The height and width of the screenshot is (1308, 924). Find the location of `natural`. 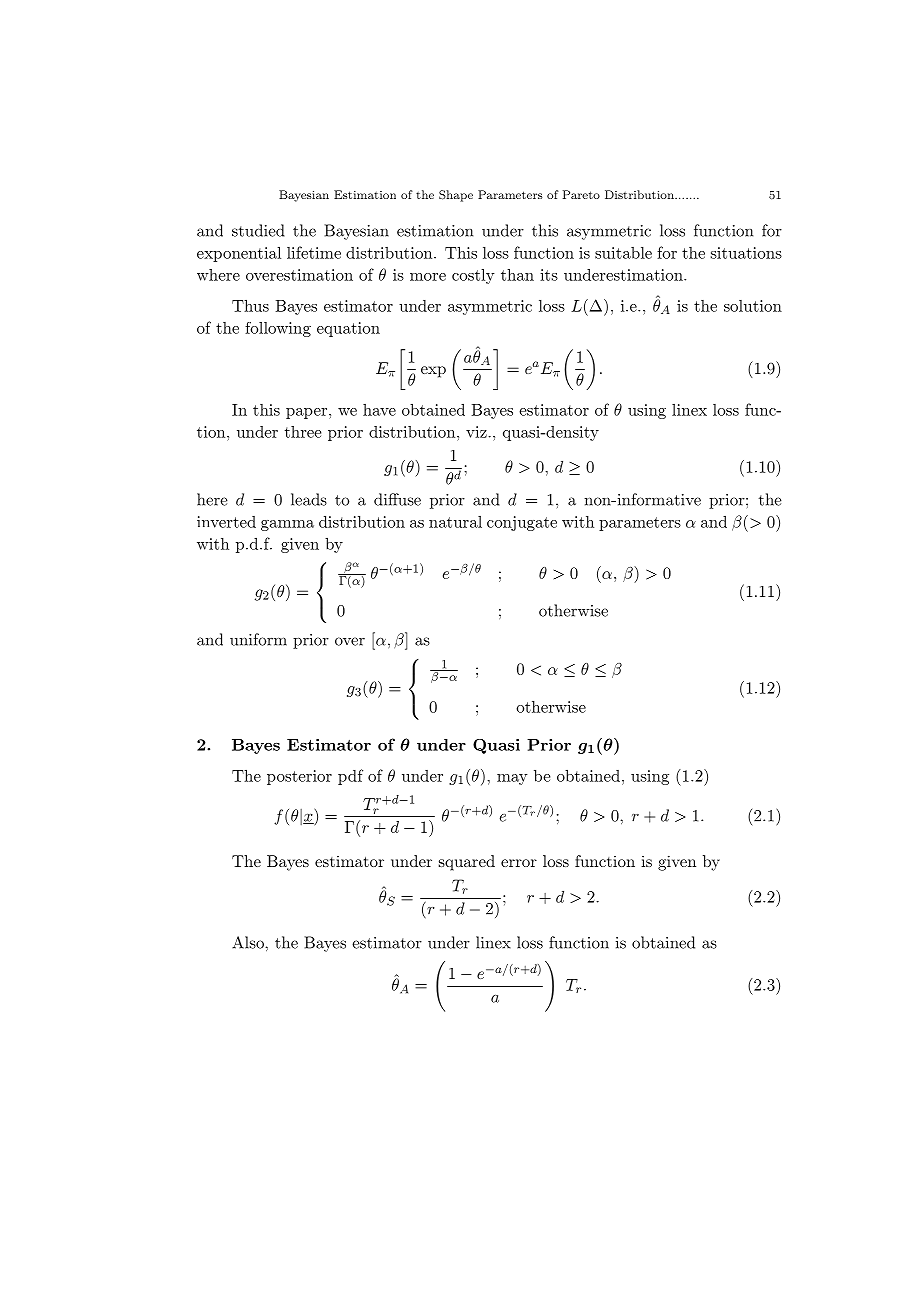

natural is located at coordinates (455, 522).
